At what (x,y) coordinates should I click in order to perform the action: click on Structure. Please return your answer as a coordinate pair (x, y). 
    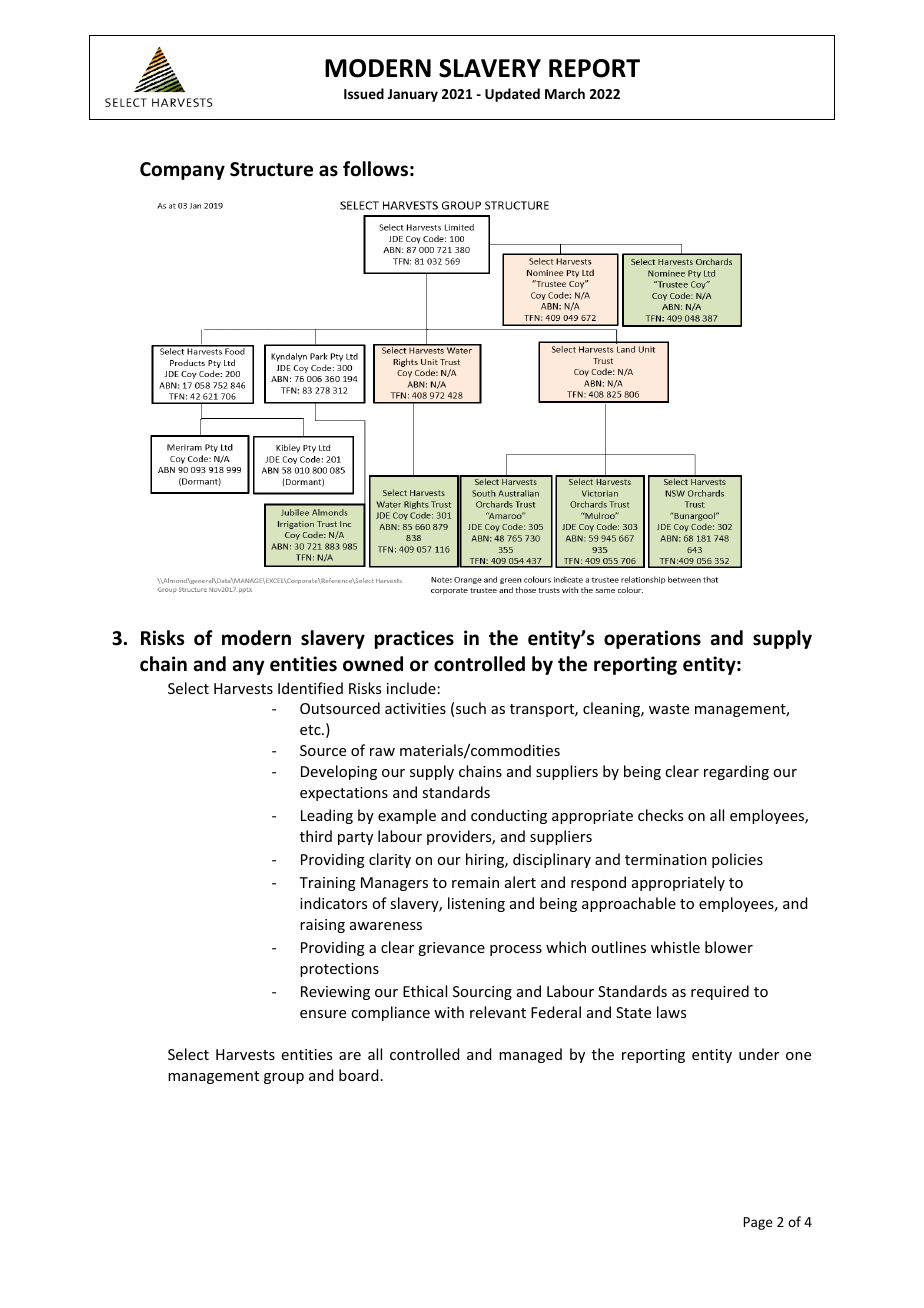
    Looking at the image, I should click on (271, 169).
